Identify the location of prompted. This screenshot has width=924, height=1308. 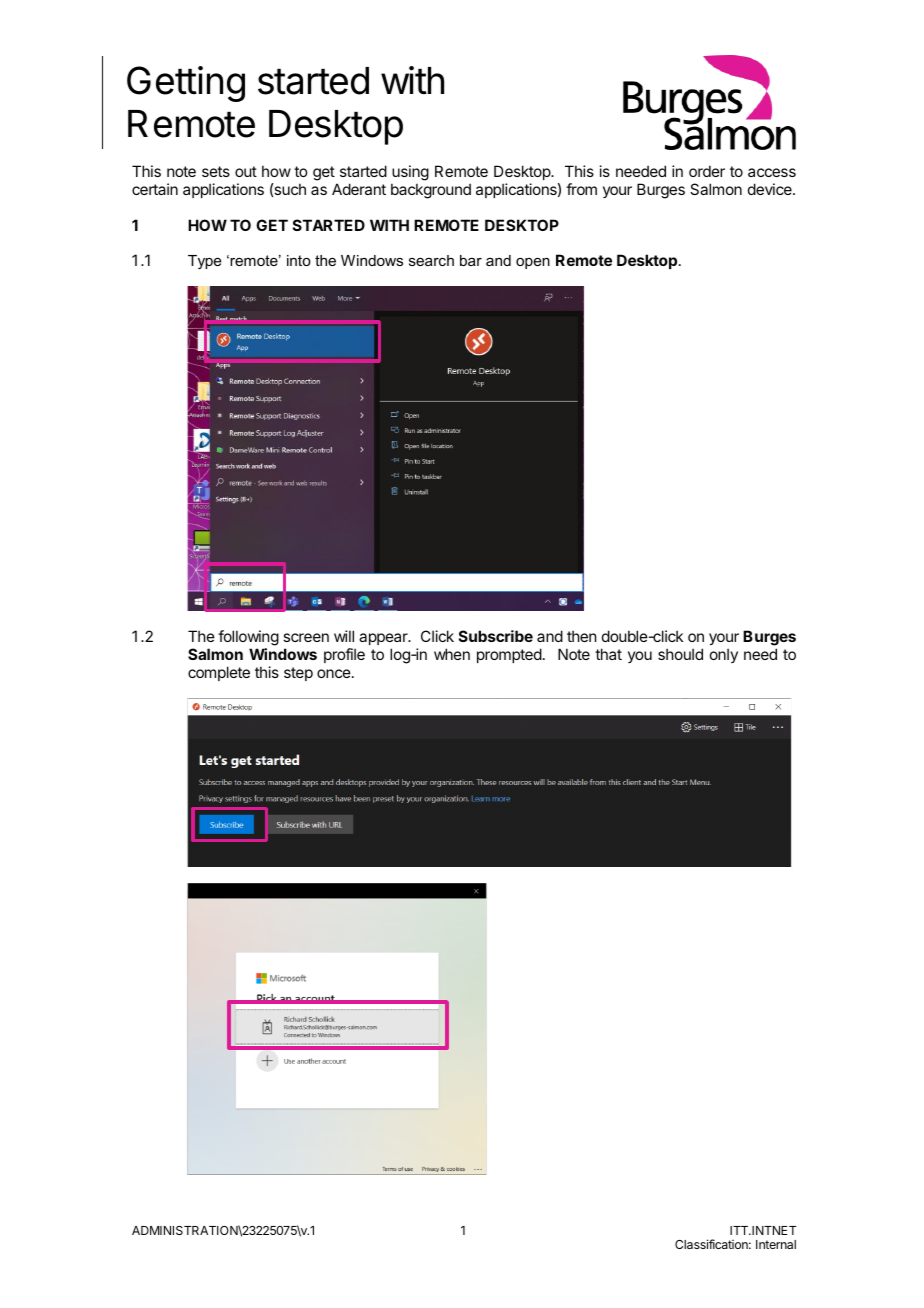
(509, 655).
